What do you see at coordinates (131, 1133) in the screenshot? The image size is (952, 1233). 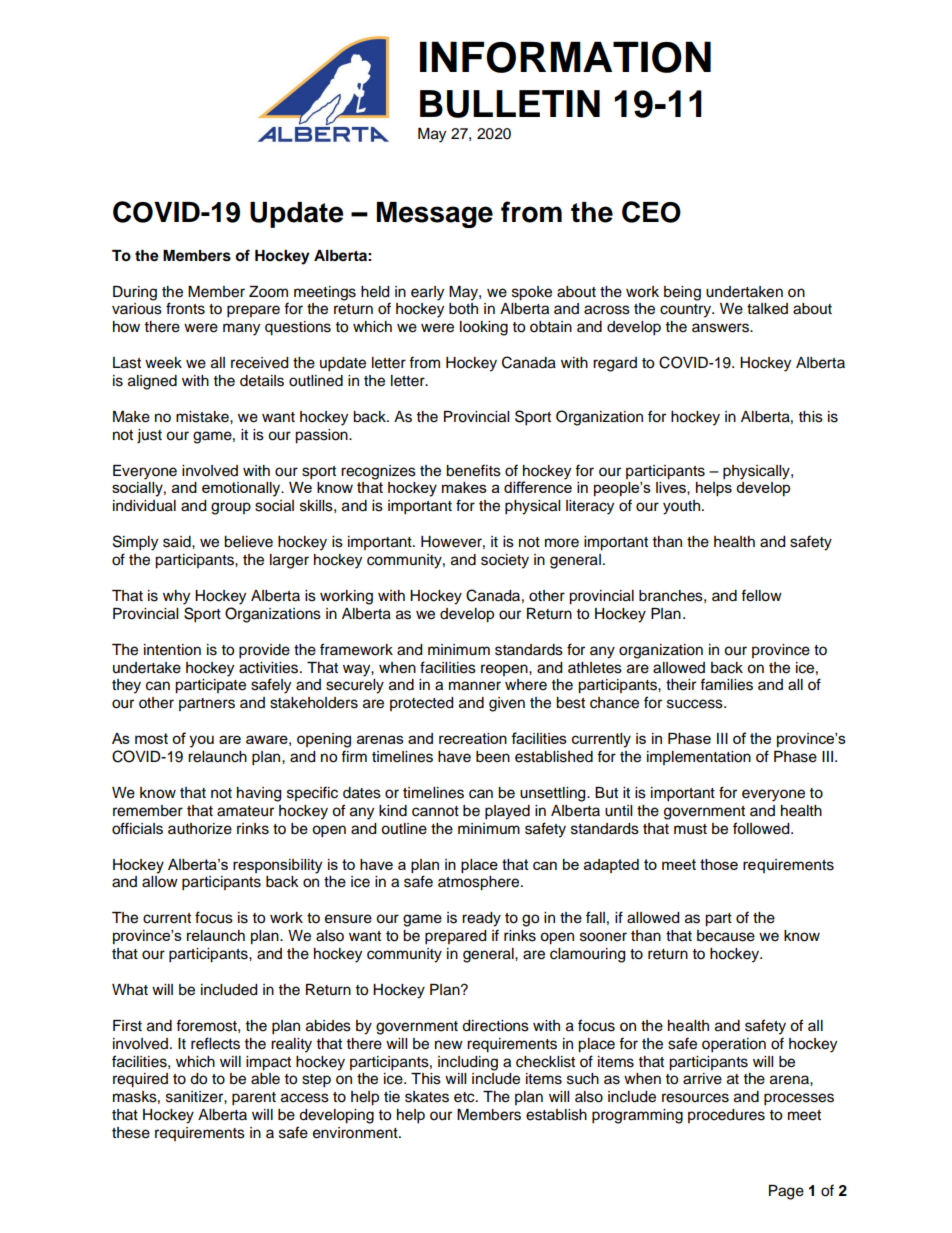 I see `these` at bounding box center [131, 1133].
